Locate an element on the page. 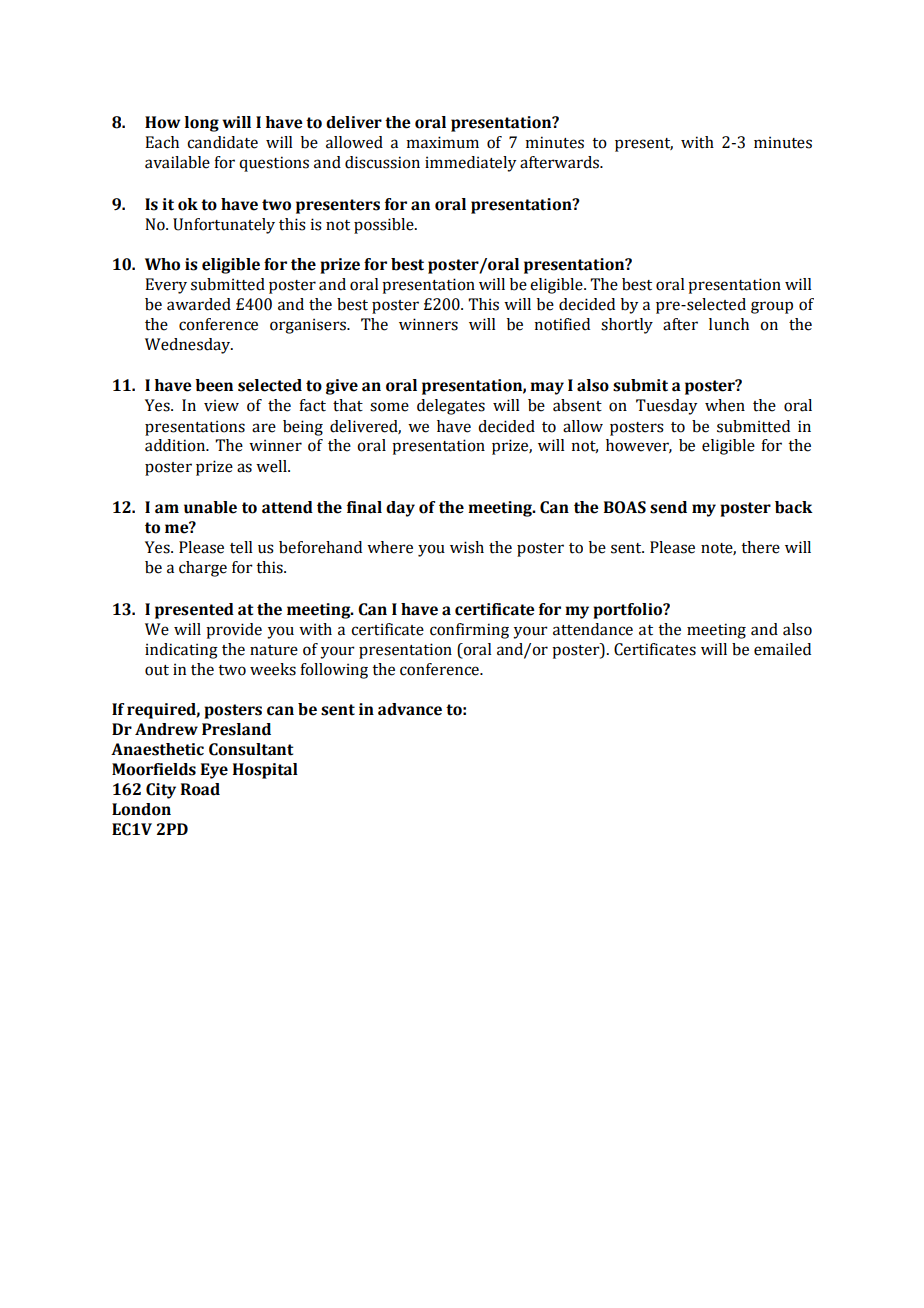  delegates is located at coordinates (451, 407).
